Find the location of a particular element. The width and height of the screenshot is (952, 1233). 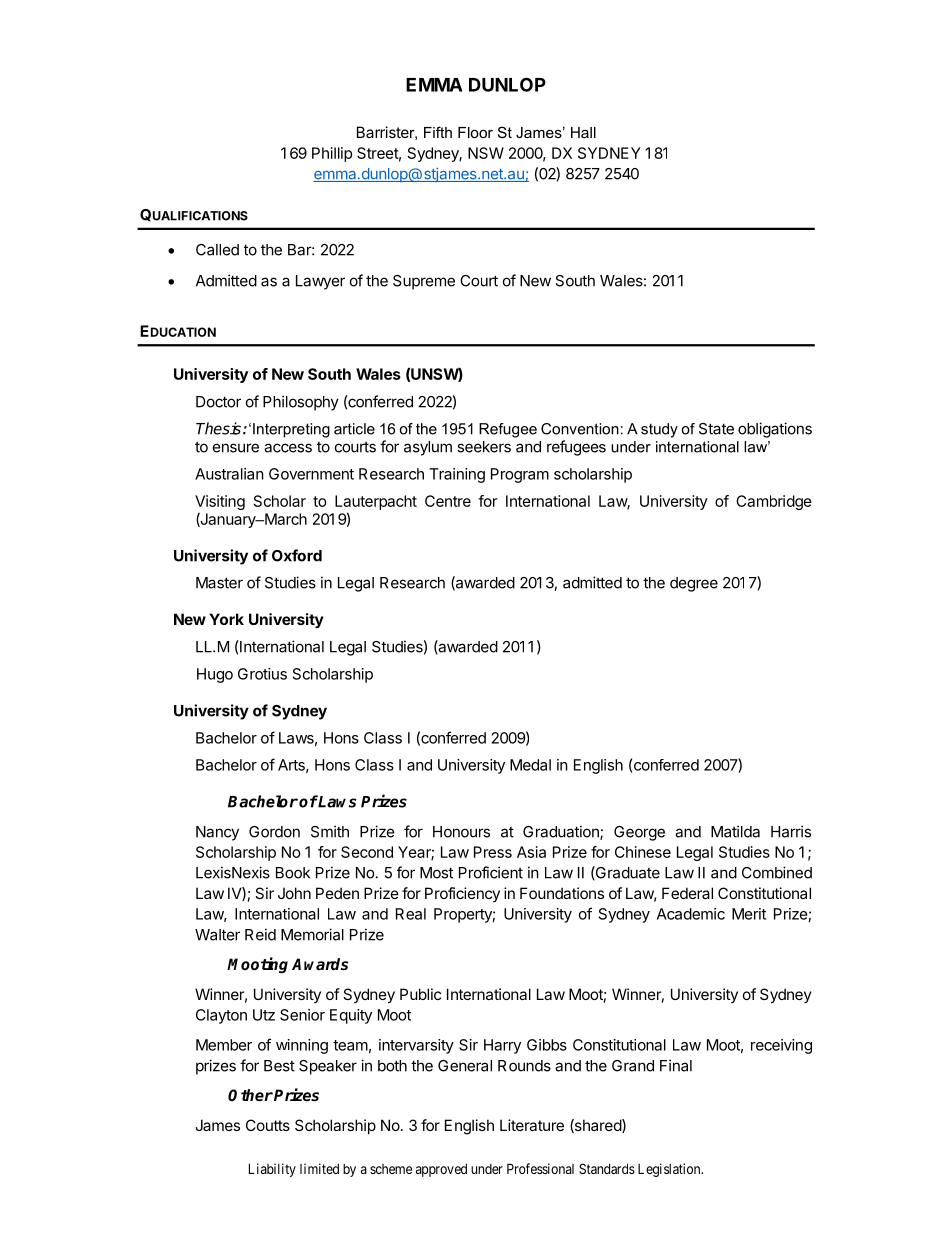

Grotius is located at coordinates (262, 674).
